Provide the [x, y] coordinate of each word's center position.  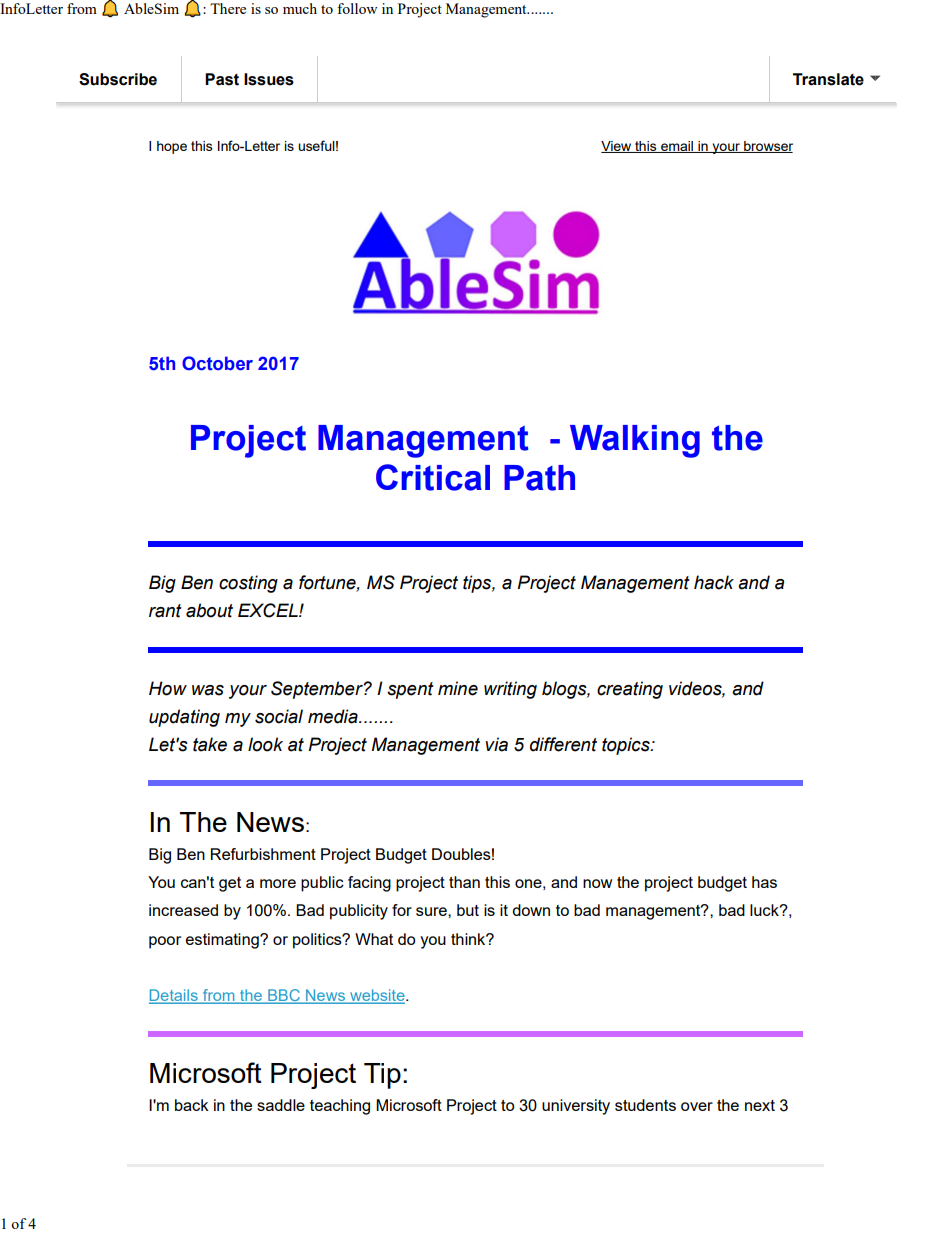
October [217, 363]
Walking [635, 441]
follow [357, 8]
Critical [433, 477]
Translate [828, 79]
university [576, 1107]
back [192, 1105]
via [496, 744]
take [210, 744]
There [228, 8]
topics [627, 746]
